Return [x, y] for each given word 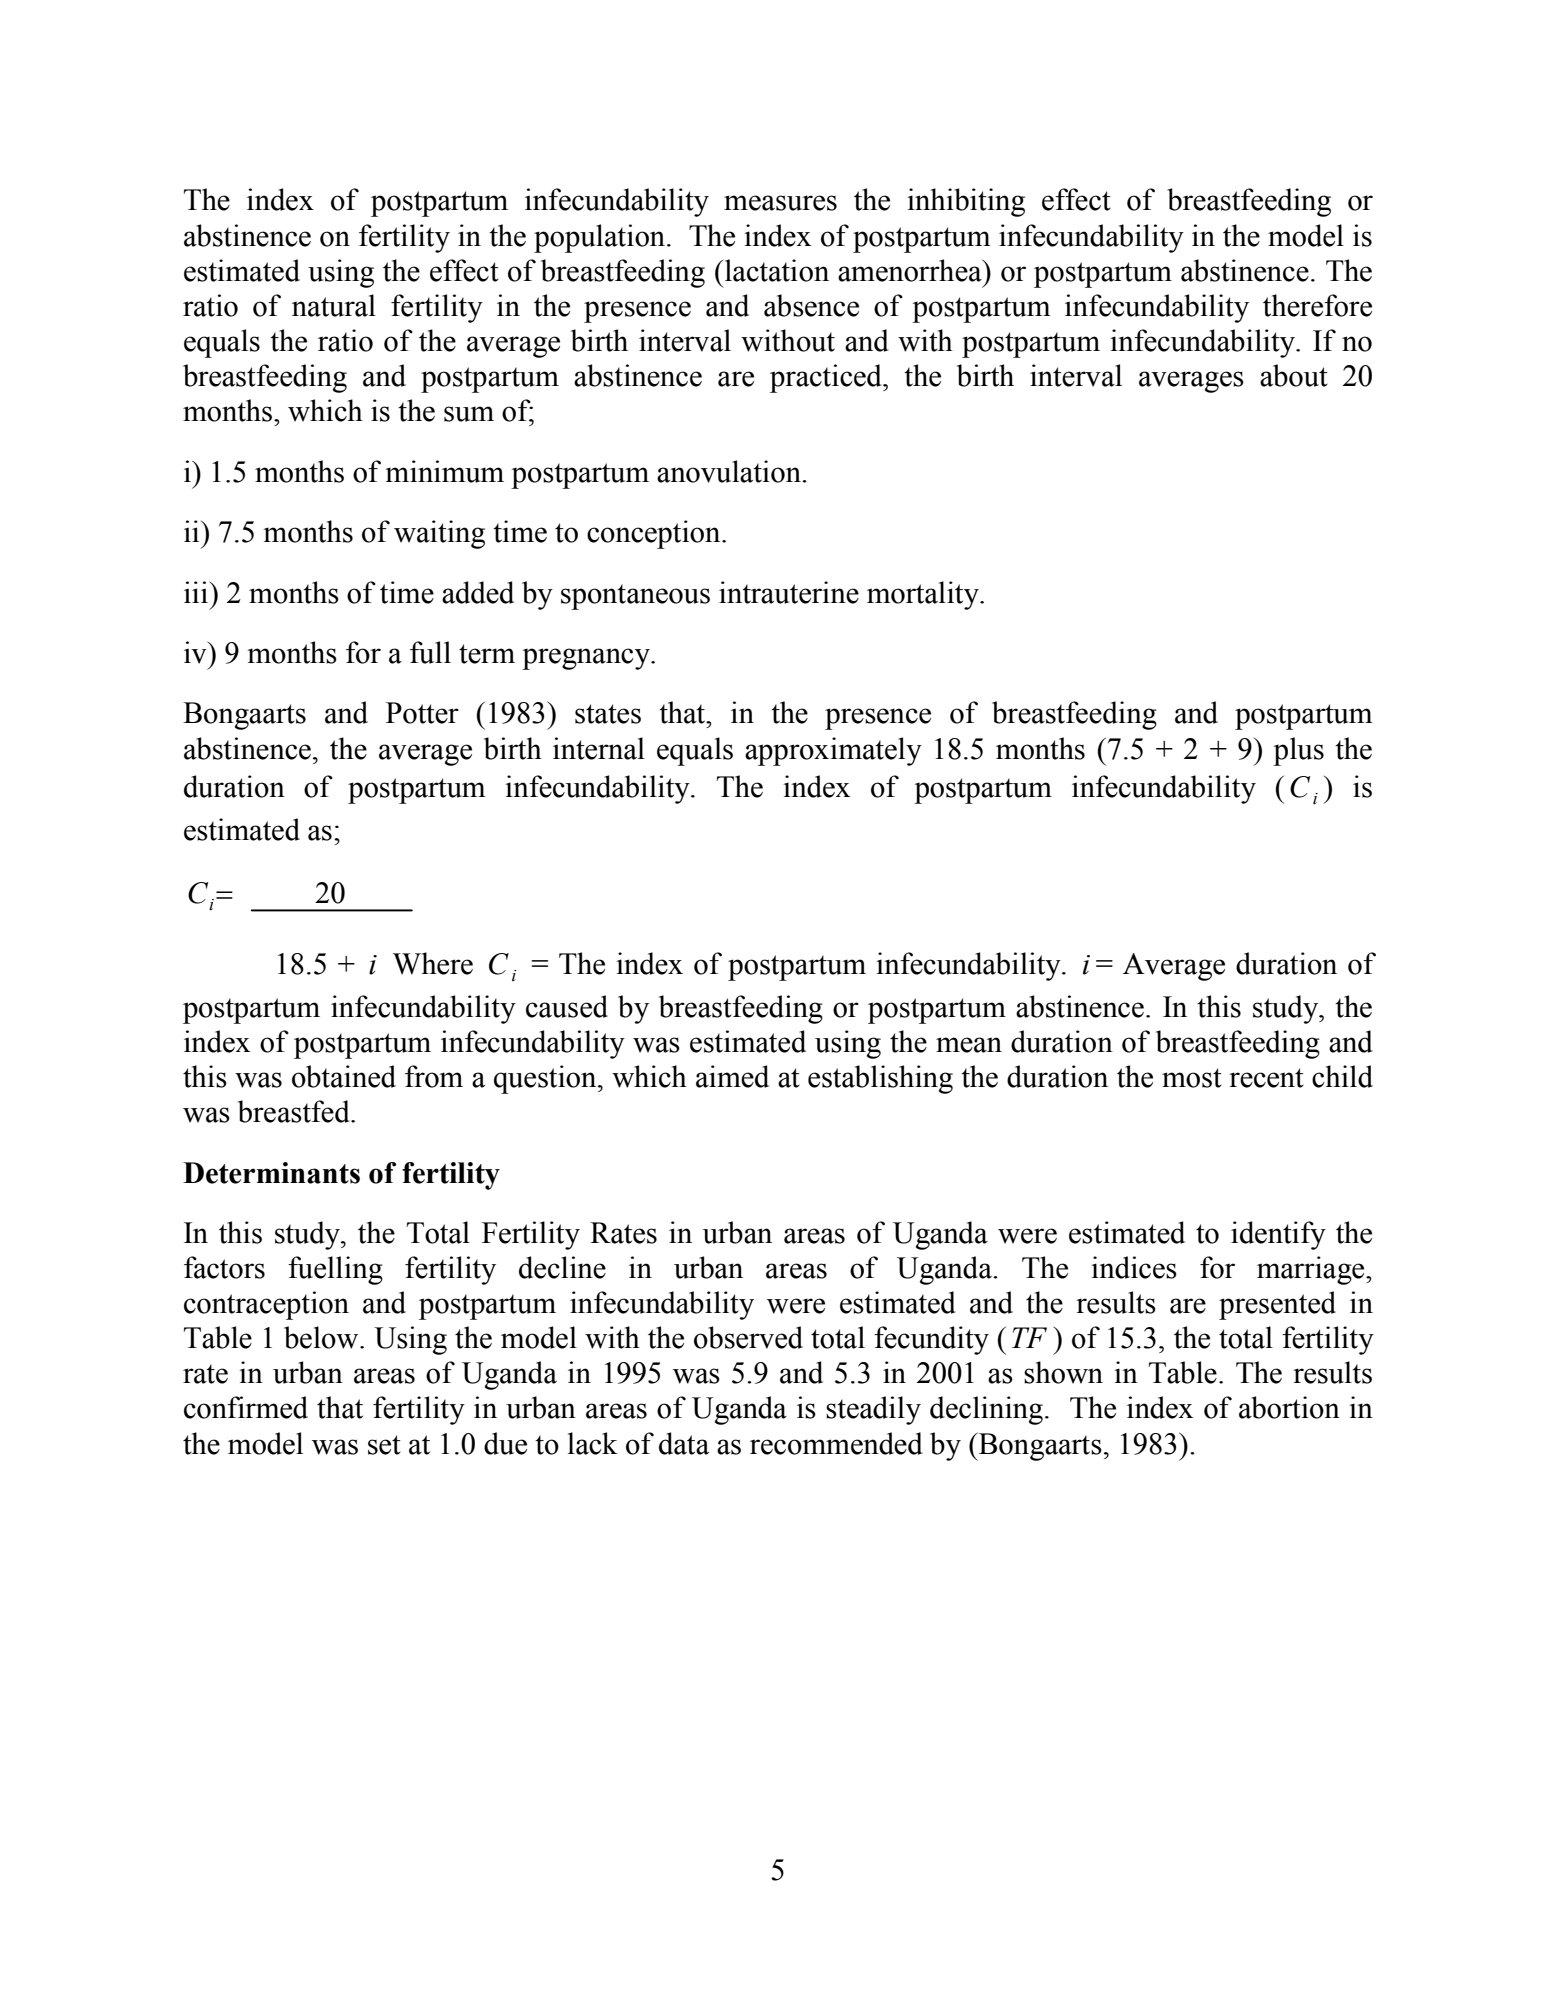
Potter [422, 713]
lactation [777, 270]
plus [1298, 751]
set [384, 1445]
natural [334, 305]
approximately [833, 751]
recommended [836, 1443]
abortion [1289, 1407]
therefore [1317, 305]
